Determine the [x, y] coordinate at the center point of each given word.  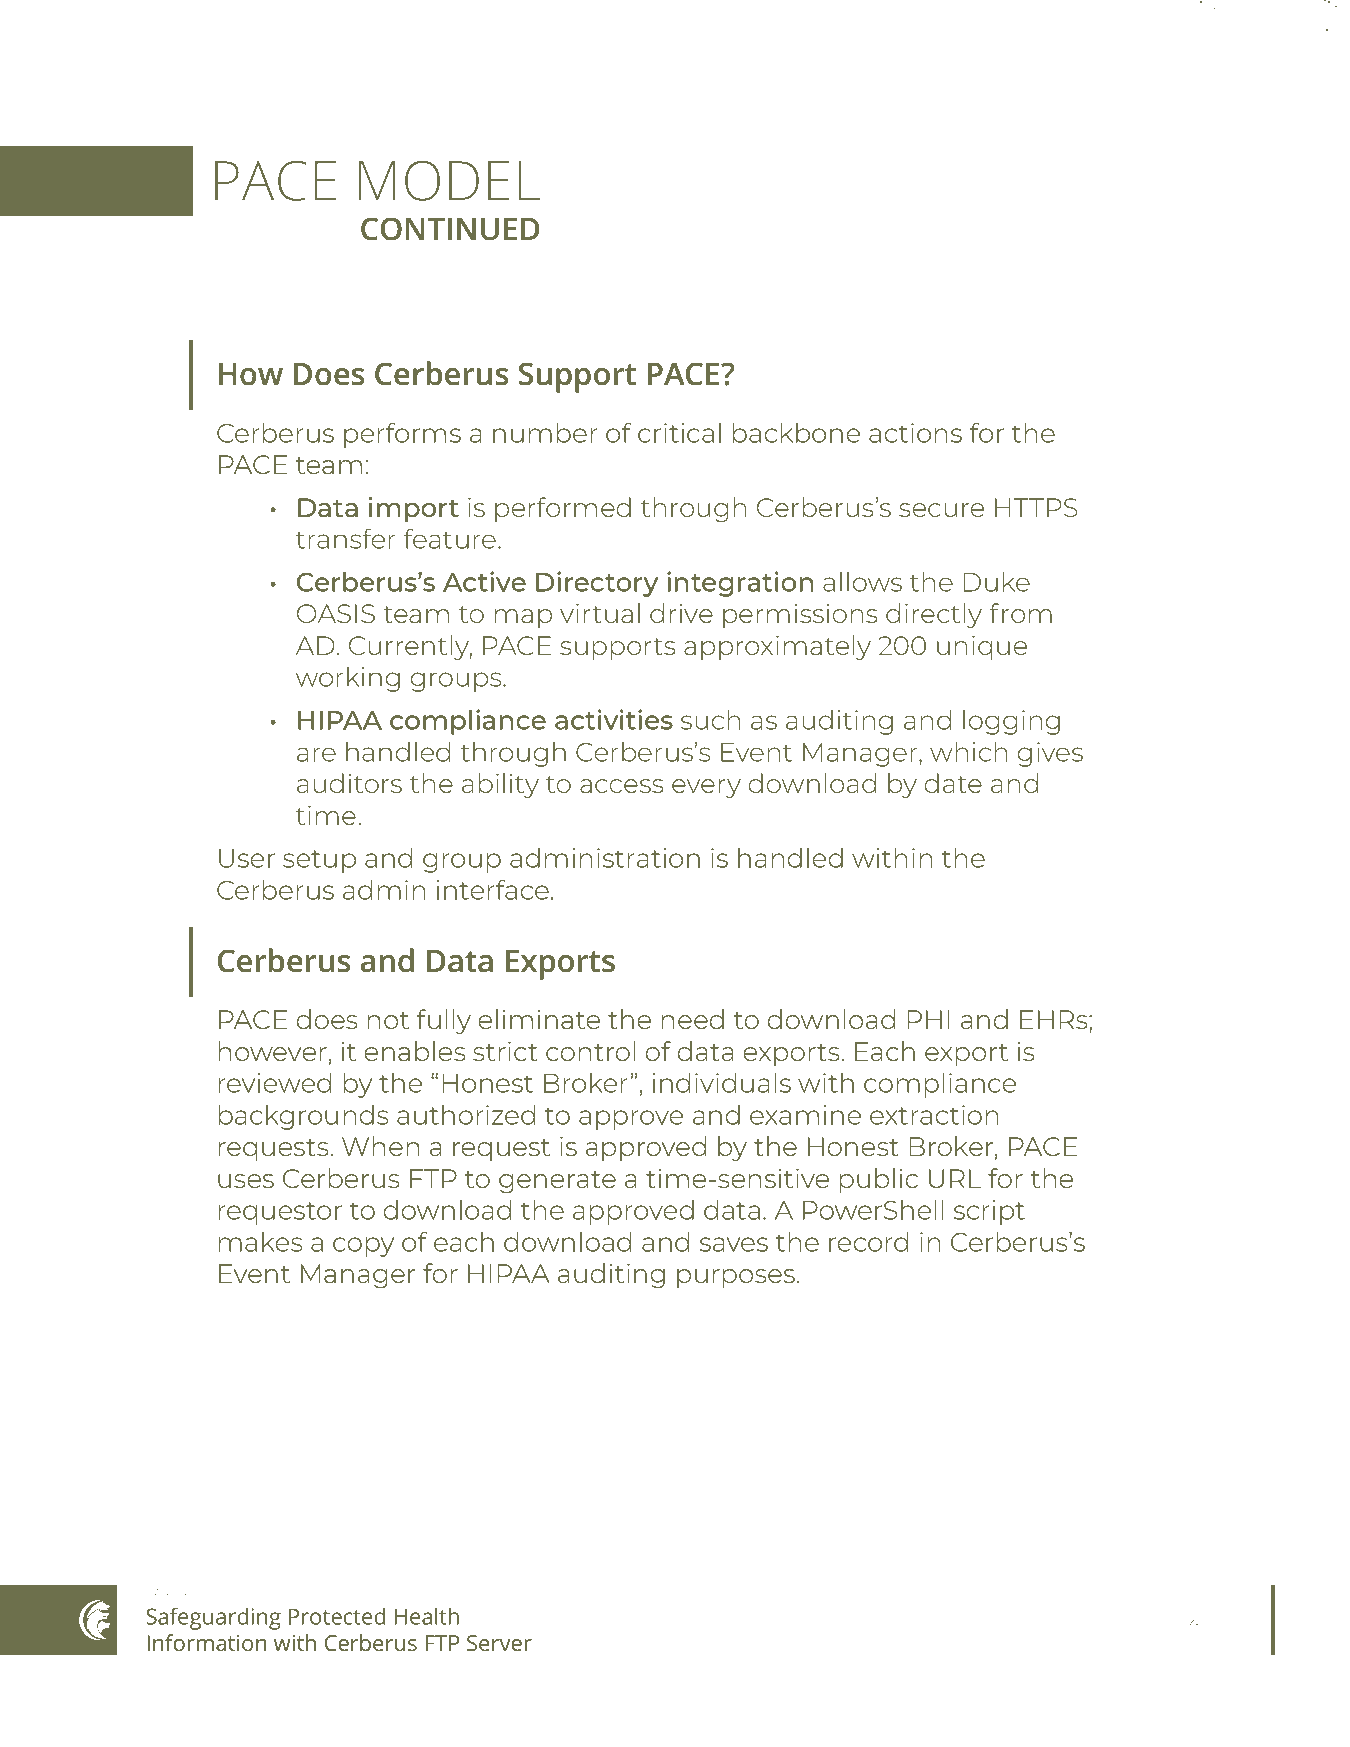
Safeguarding [213, 1618]
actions [915, 433]
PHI [928, 1019]
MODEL [449, 181]
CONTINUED [450, 229]
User [247, 858]
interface [493, 889]
